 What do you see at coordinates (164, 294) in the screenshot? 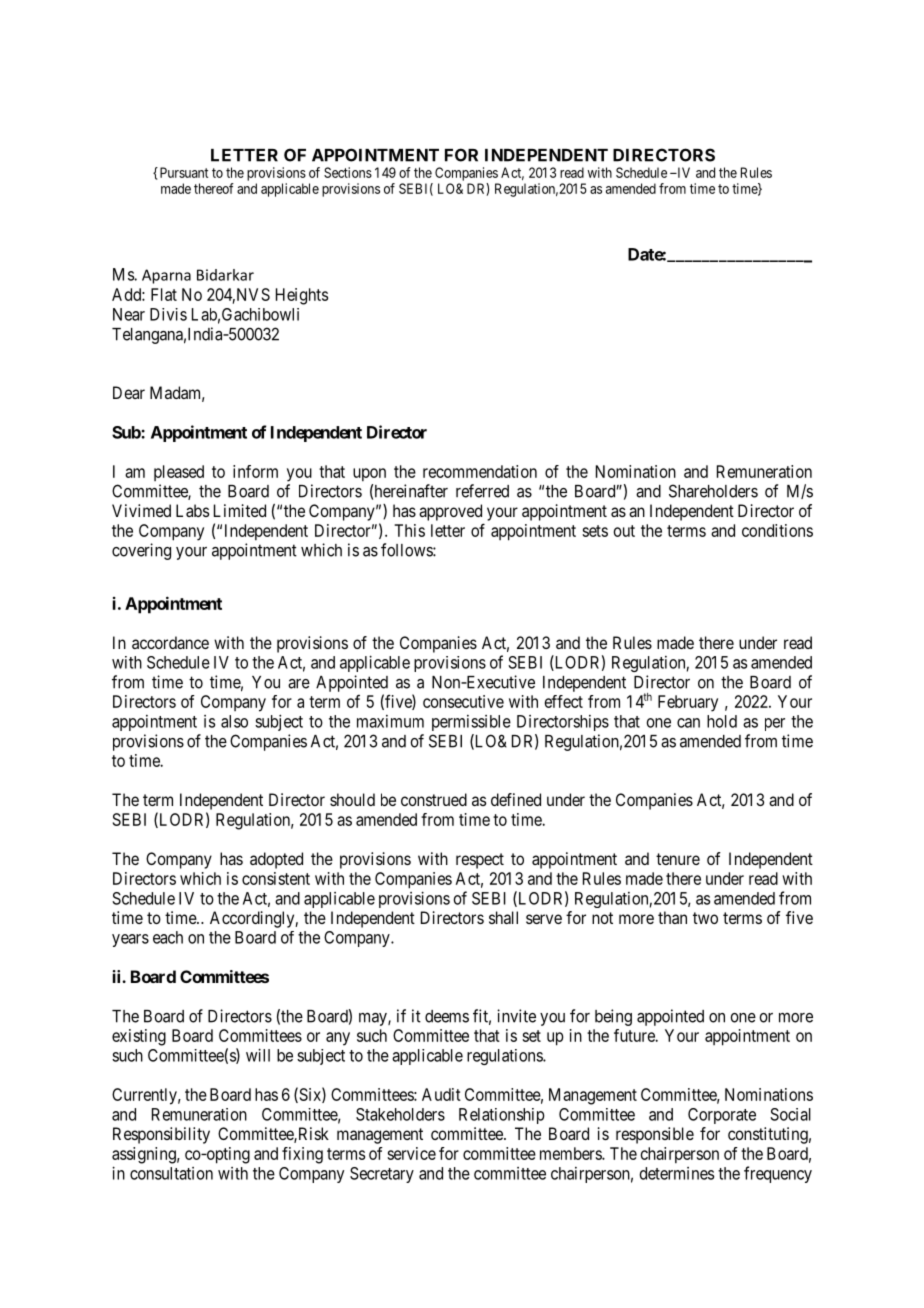
I see `Flat` at bounding box center [164, 294].
